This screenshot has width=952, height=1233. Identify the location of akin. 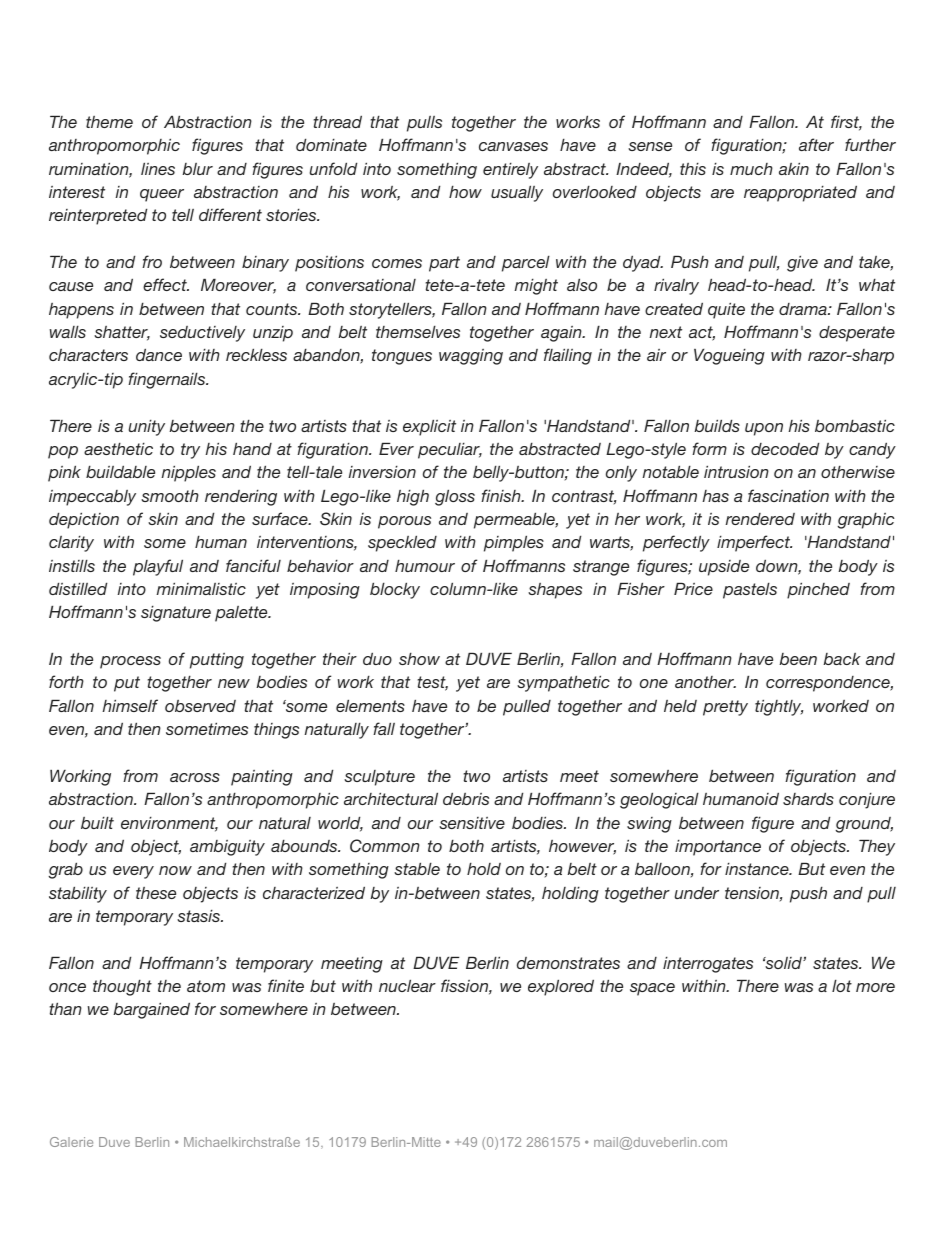
(794, 168).
